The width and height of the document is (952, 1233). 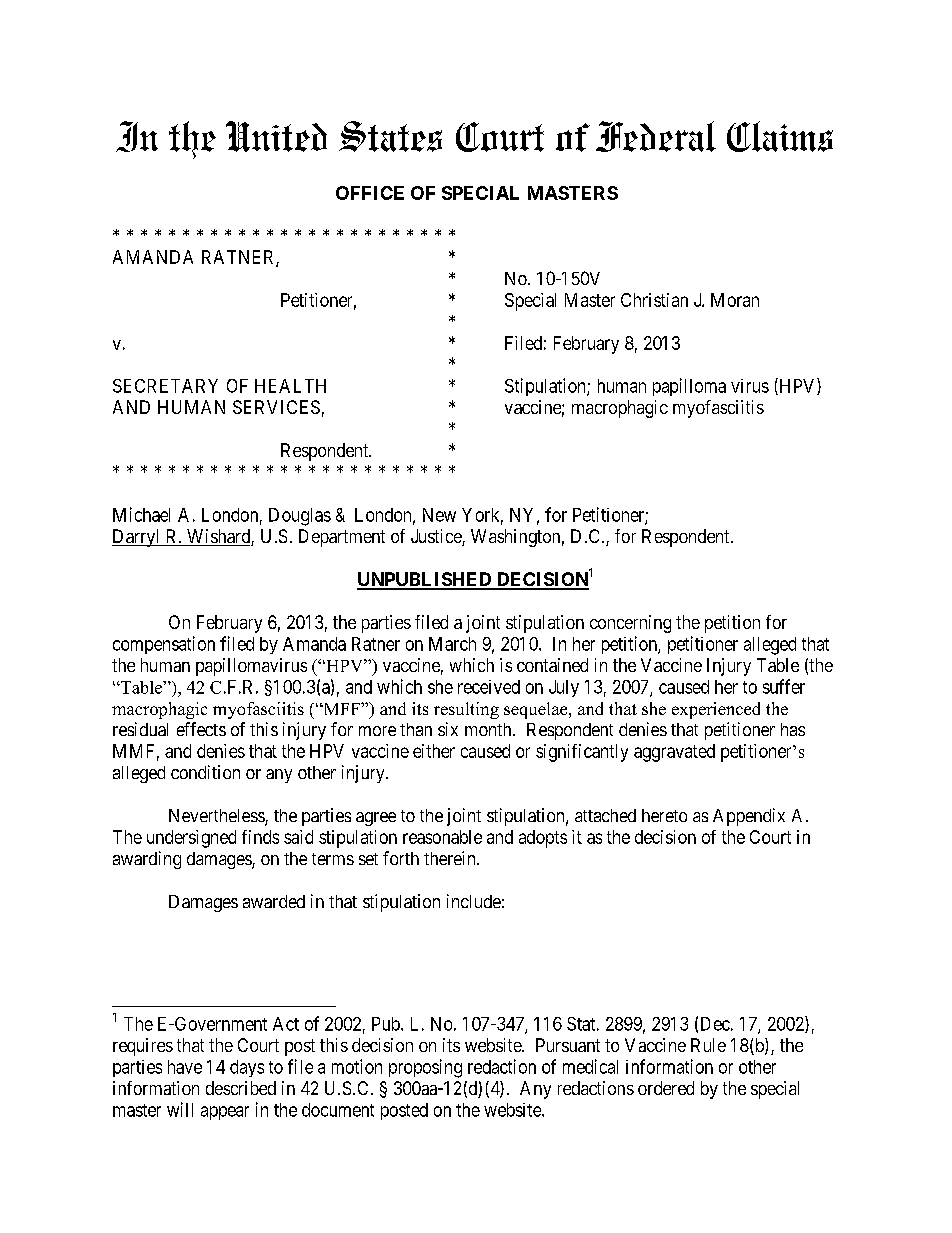 I want to click on proposing, so click(x=425, y=1068).
